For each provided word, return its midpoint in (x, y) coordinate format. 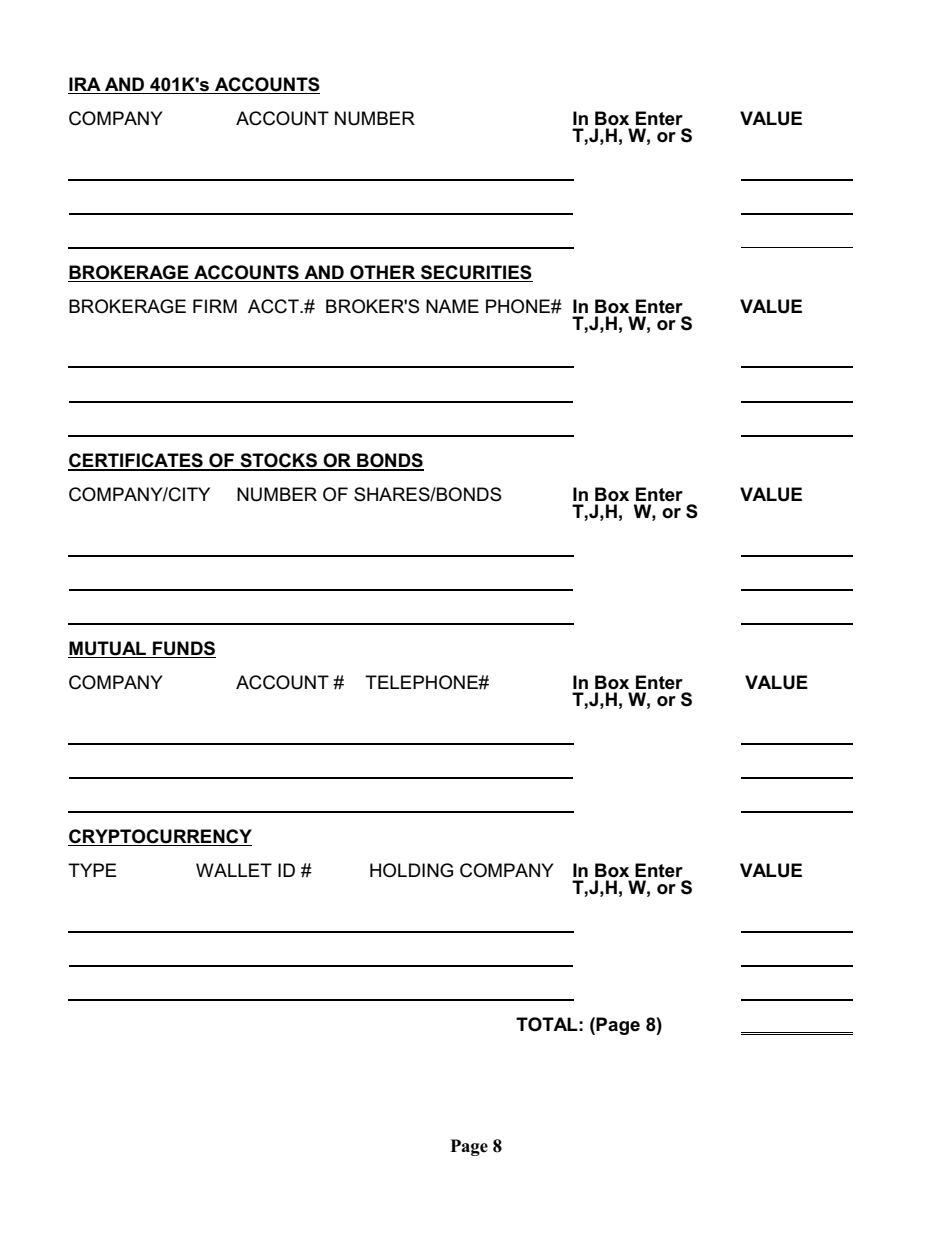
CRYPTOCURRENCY (160, 836)
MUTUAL (107, 648)
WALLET (234, 870)
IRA (85, 84)
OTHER (382, 272)
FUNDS (184, 648)
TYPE (92, 870)
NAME (452, 306)
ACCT (274, 306)
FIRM (215, 306)
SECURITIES (476, 272)
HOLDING (411, 870)
